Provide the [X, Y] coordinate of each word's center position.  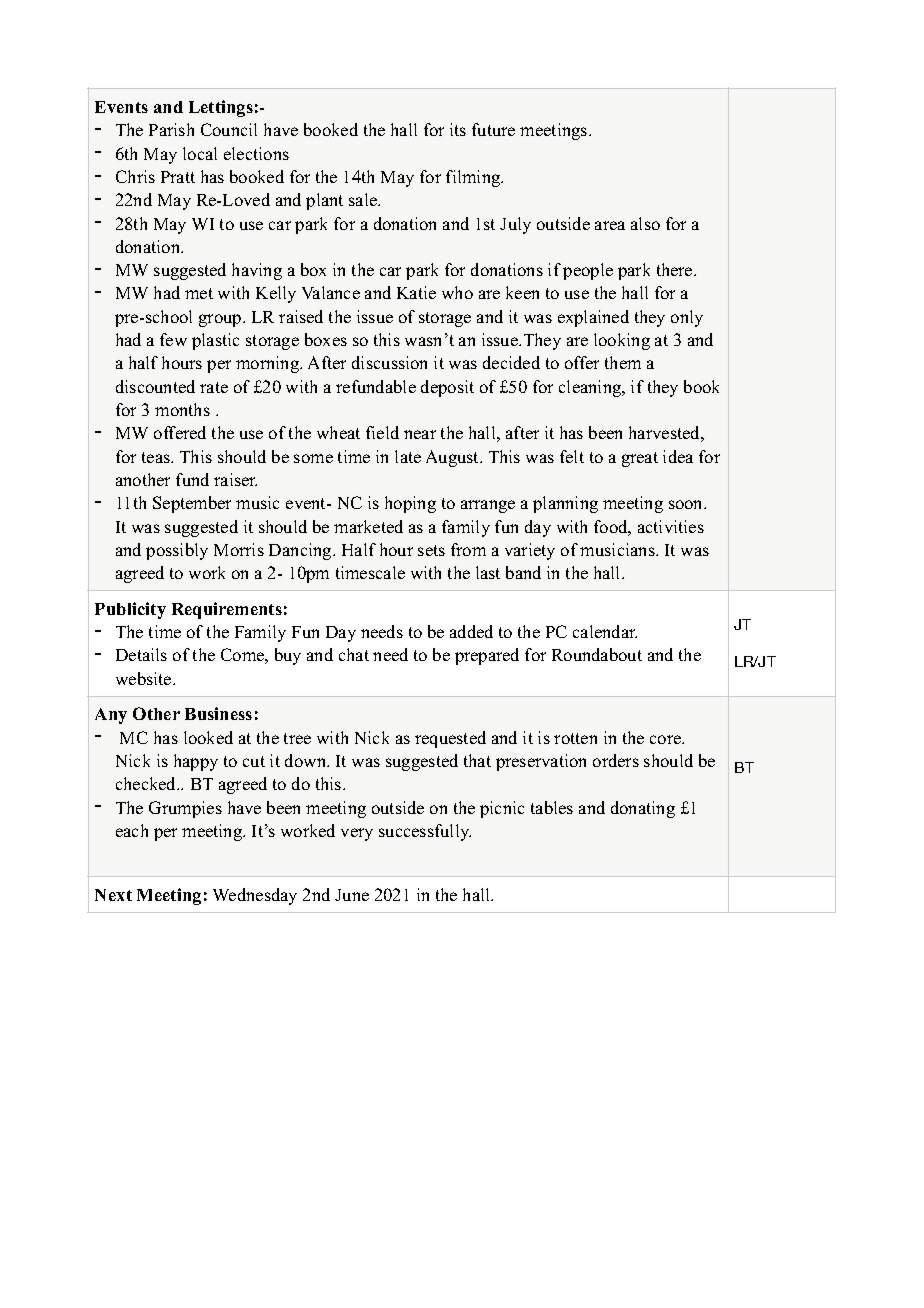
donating [643, 809]
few [173, 339]
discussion [389, 362]
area [610, 225]
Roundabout [597, 654]
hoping [410, 504]
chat [354, 654]
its [458, 129]
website [145, 678]
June [352, 895]
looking [622, 341]
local [200, 153]
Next [113, 895]
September [192, 504]
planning [565, 504]
